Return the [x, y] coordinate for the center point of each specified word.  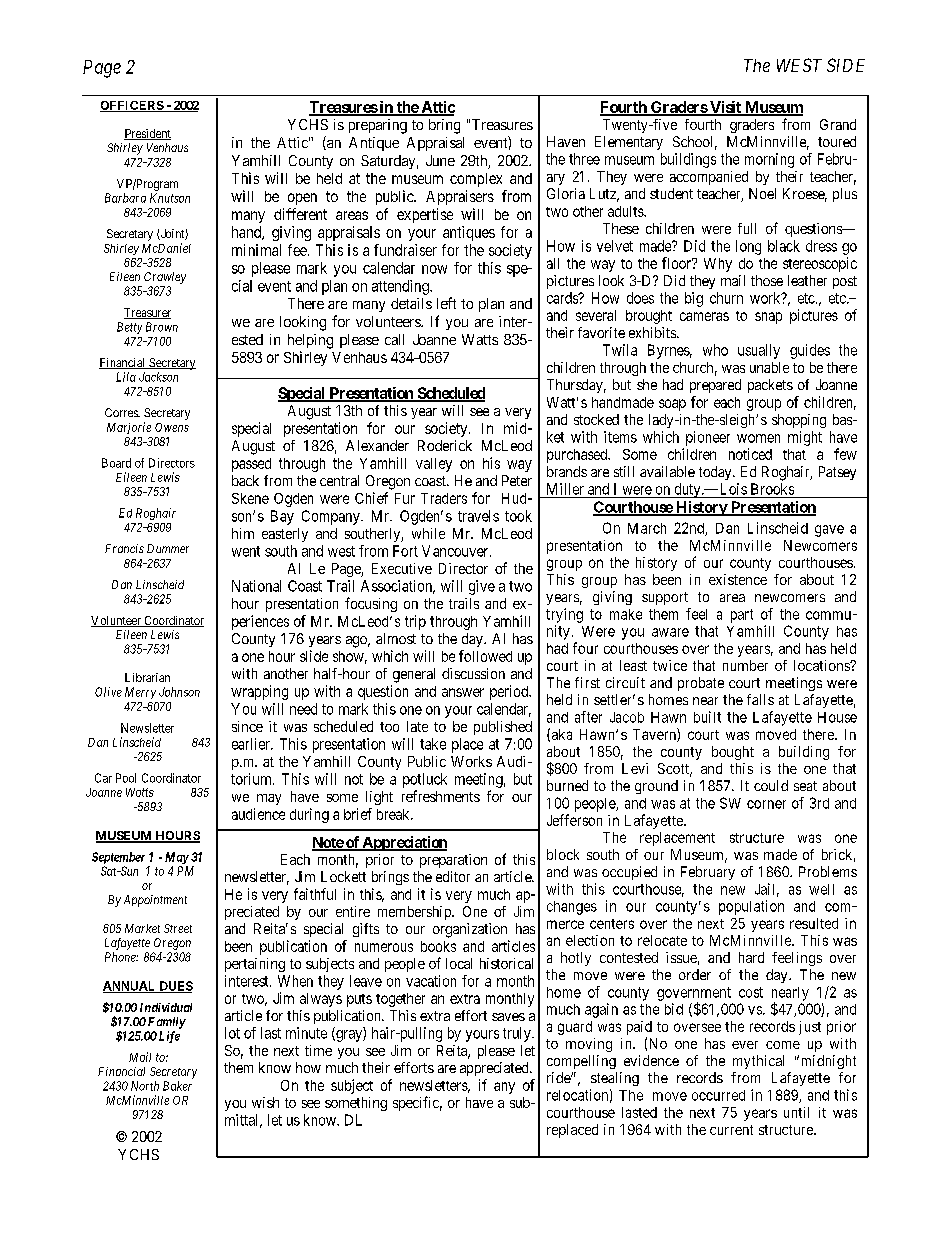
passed [251, 465]
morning [769, 160]
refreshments [441, 796]
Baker [177, 1086]
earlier [252, 744]
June [440, 160]
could [771, 785]
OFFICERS [132, 106]
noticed [750, 454]
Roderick [445, 445]
